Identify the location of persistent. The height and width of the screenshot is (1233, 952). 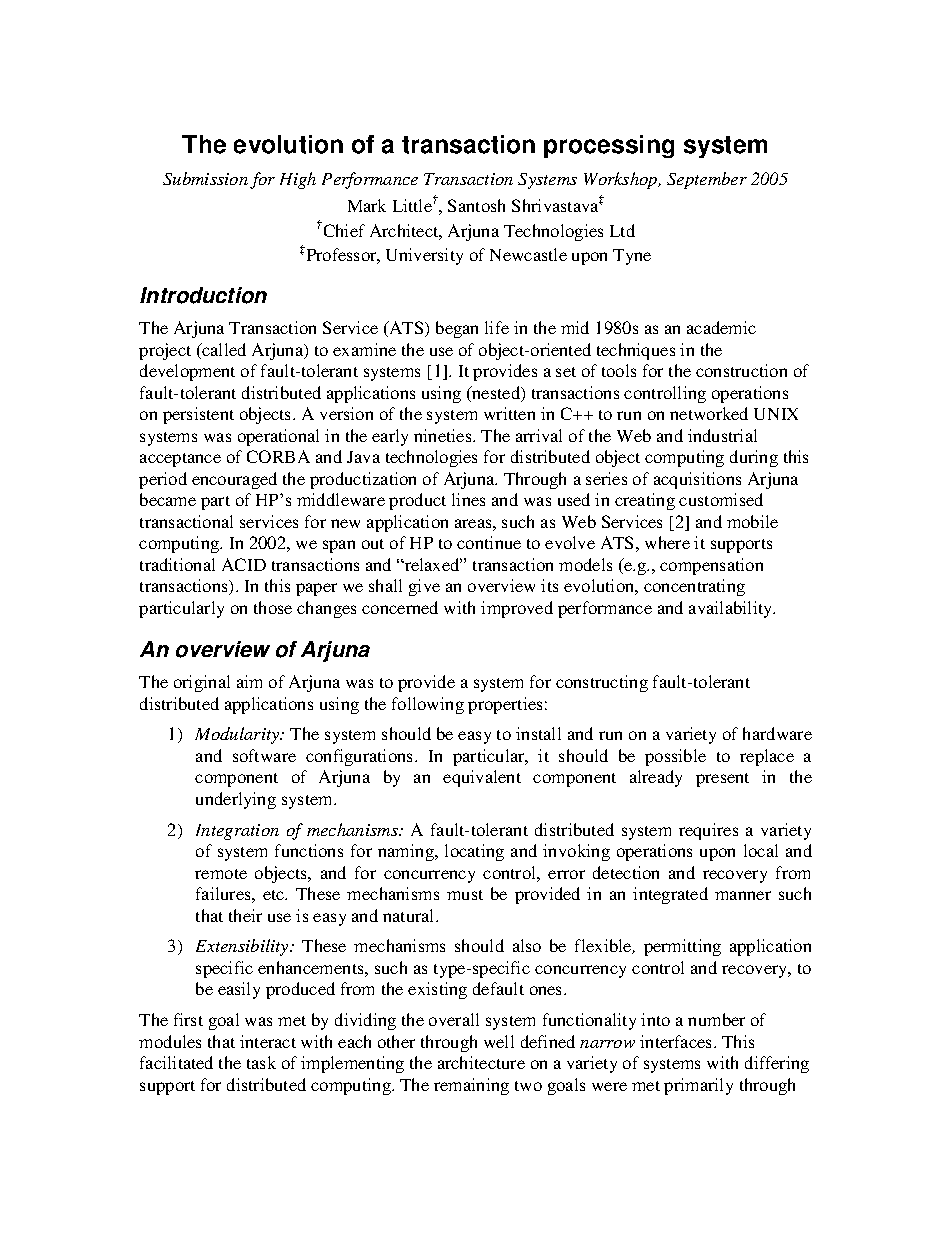
(198, 415).
